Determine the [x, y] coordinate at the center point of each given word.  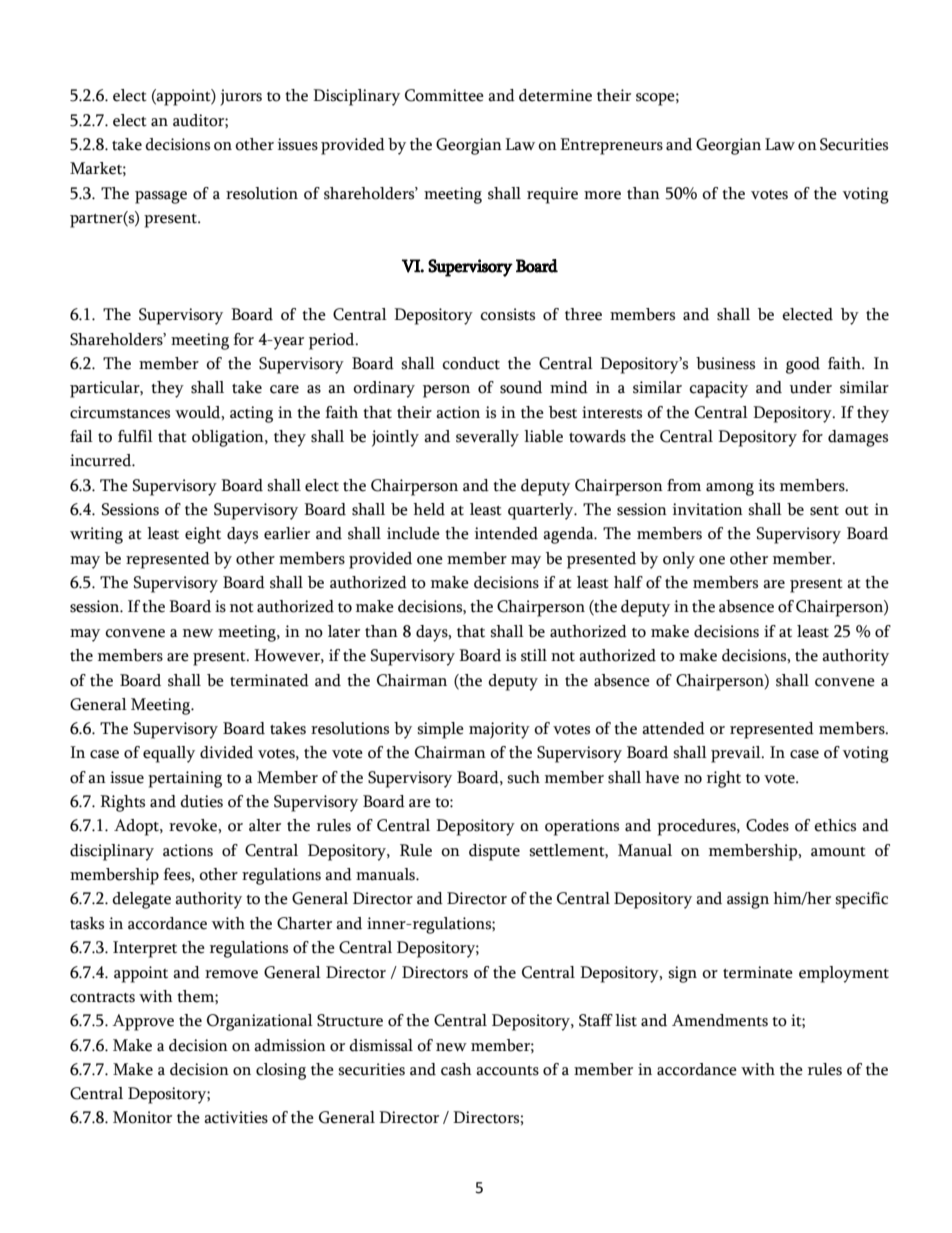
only [679, 560]
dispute [494, 852]
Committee [444, 95]
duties [201, 801]
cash [456, 1069]
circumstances [120, 412]
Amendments [720, 1020]
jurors [241, 97]
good [803, 365]
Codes [767, 825]
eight [203, 535]
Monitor [142, 1117]
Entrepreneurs [611, 146]
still [534, 655]
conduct [471, 363]
